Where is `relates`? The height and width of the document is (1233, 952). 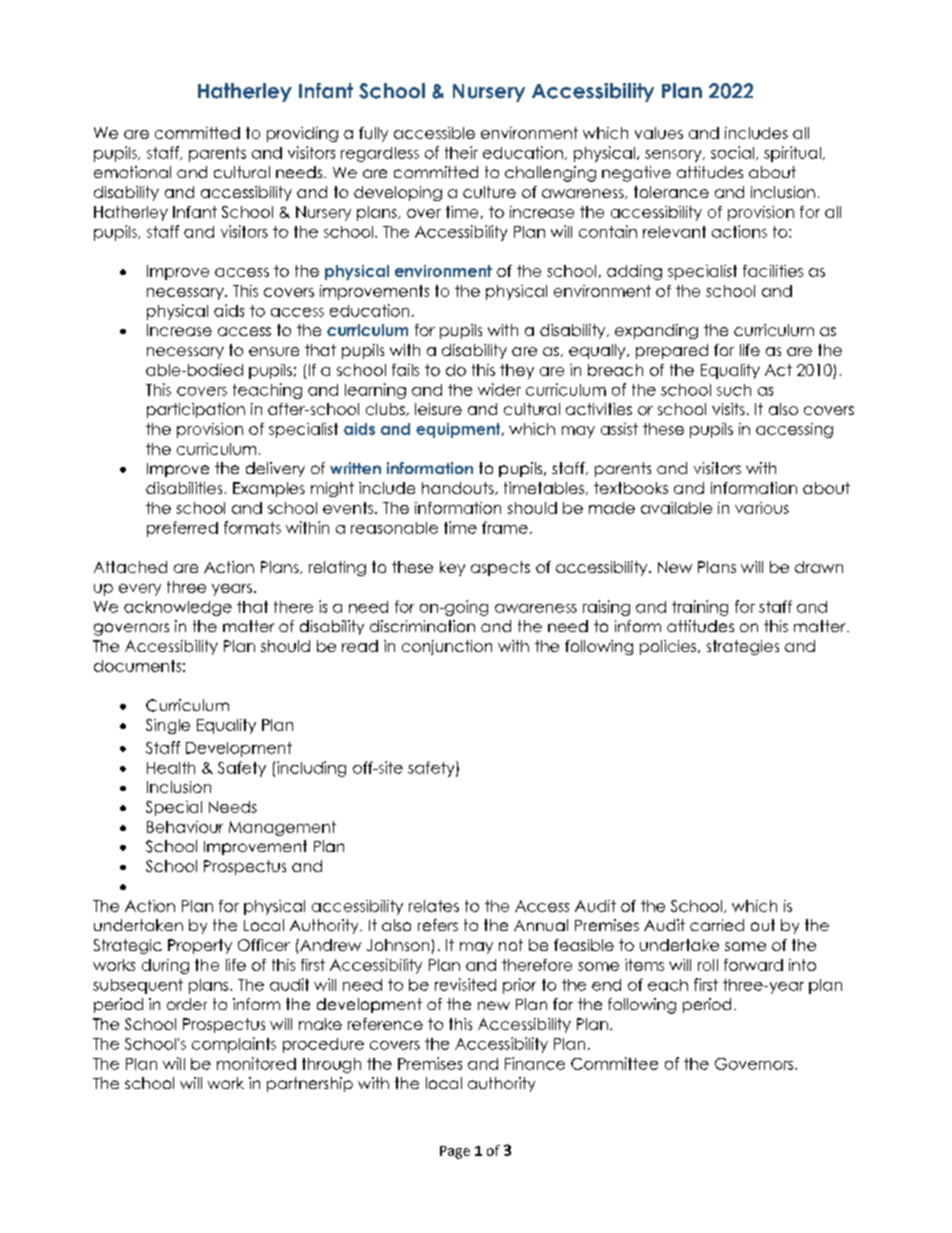
relates is located at coordinates (434, 906).
